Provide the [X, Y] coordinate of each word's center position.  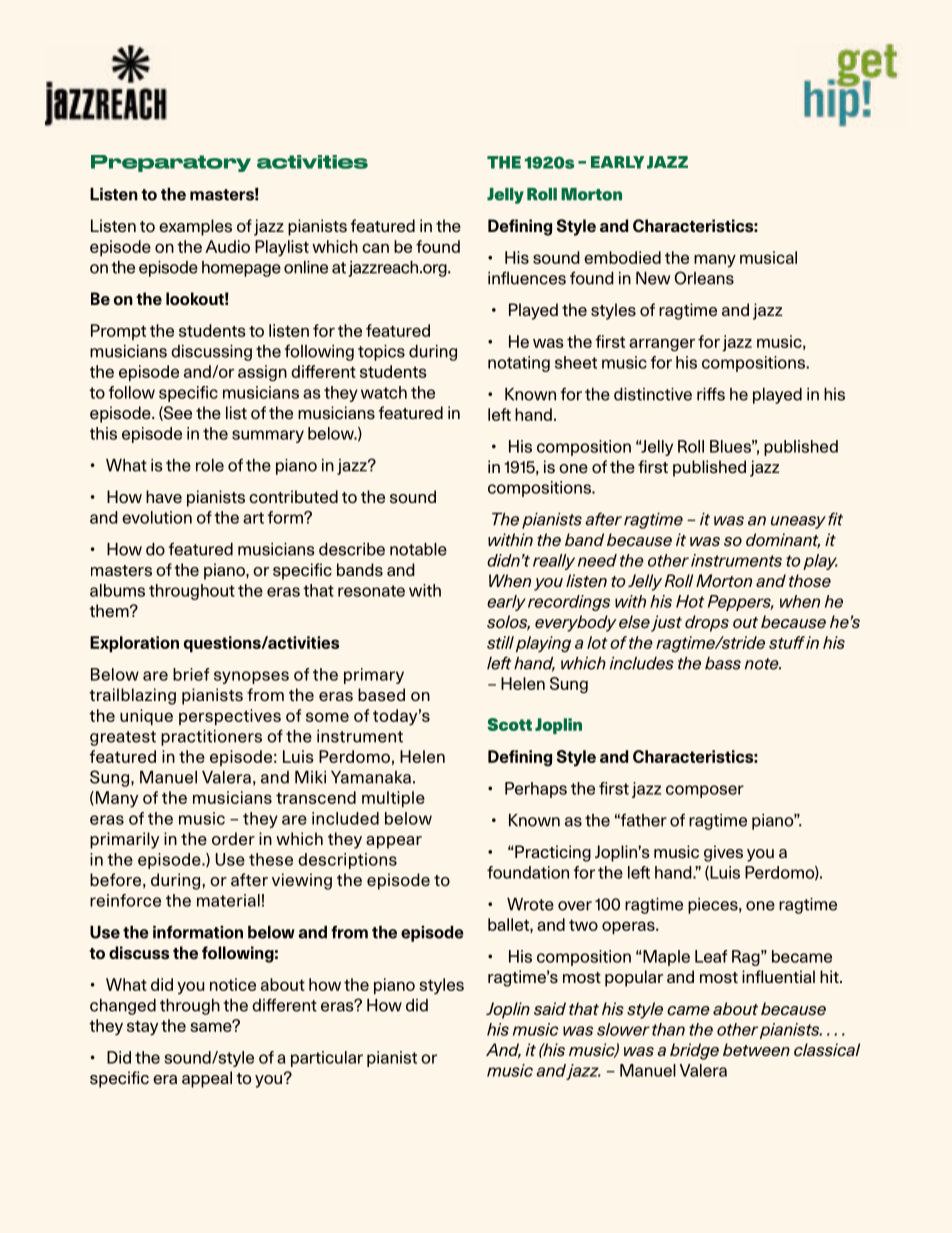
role [210, 465]
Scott [510, 724]
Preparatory [171, 163]
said [550, 1009]
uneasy [798, 522]
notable [418, 549]
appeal [207, 1079]
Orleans [704, 278]
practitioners [211, 738]
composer [705, 791]
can [375, 248]
